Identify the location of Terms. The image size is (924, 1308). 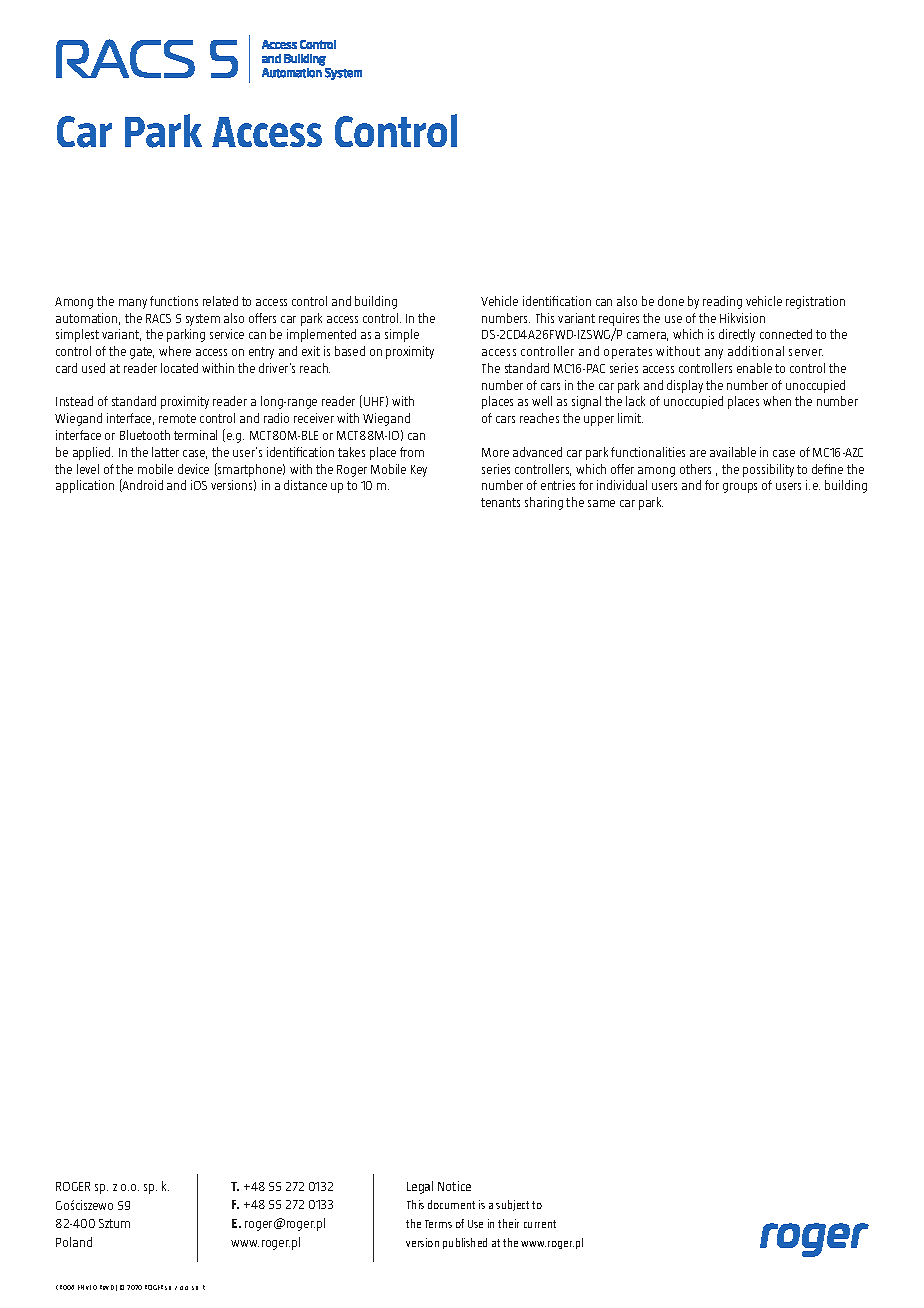
(438, 1224).
